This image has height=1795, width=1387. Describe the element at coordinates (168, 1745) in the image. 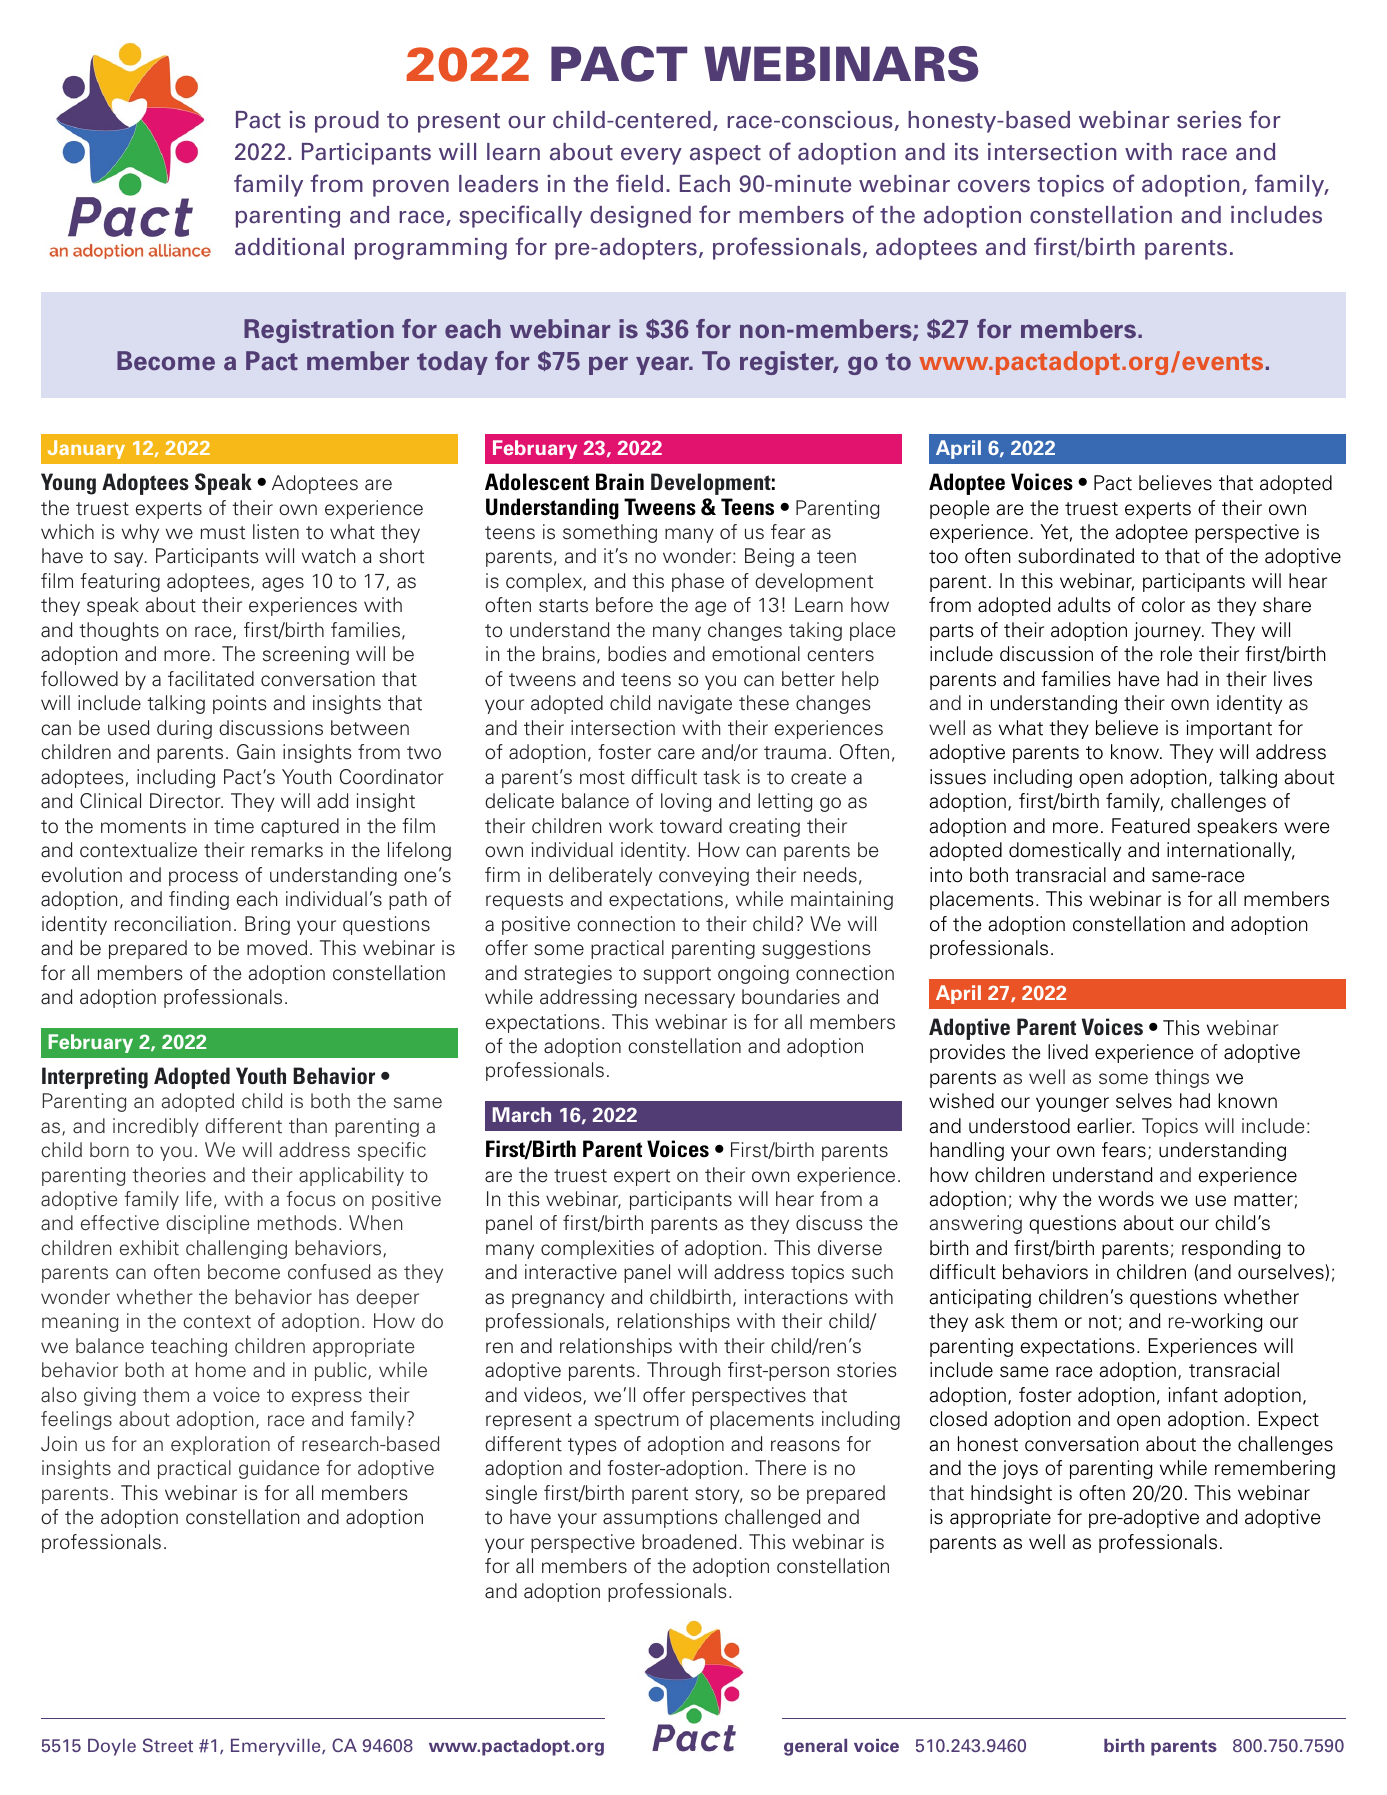

I see `Street` at that location.
